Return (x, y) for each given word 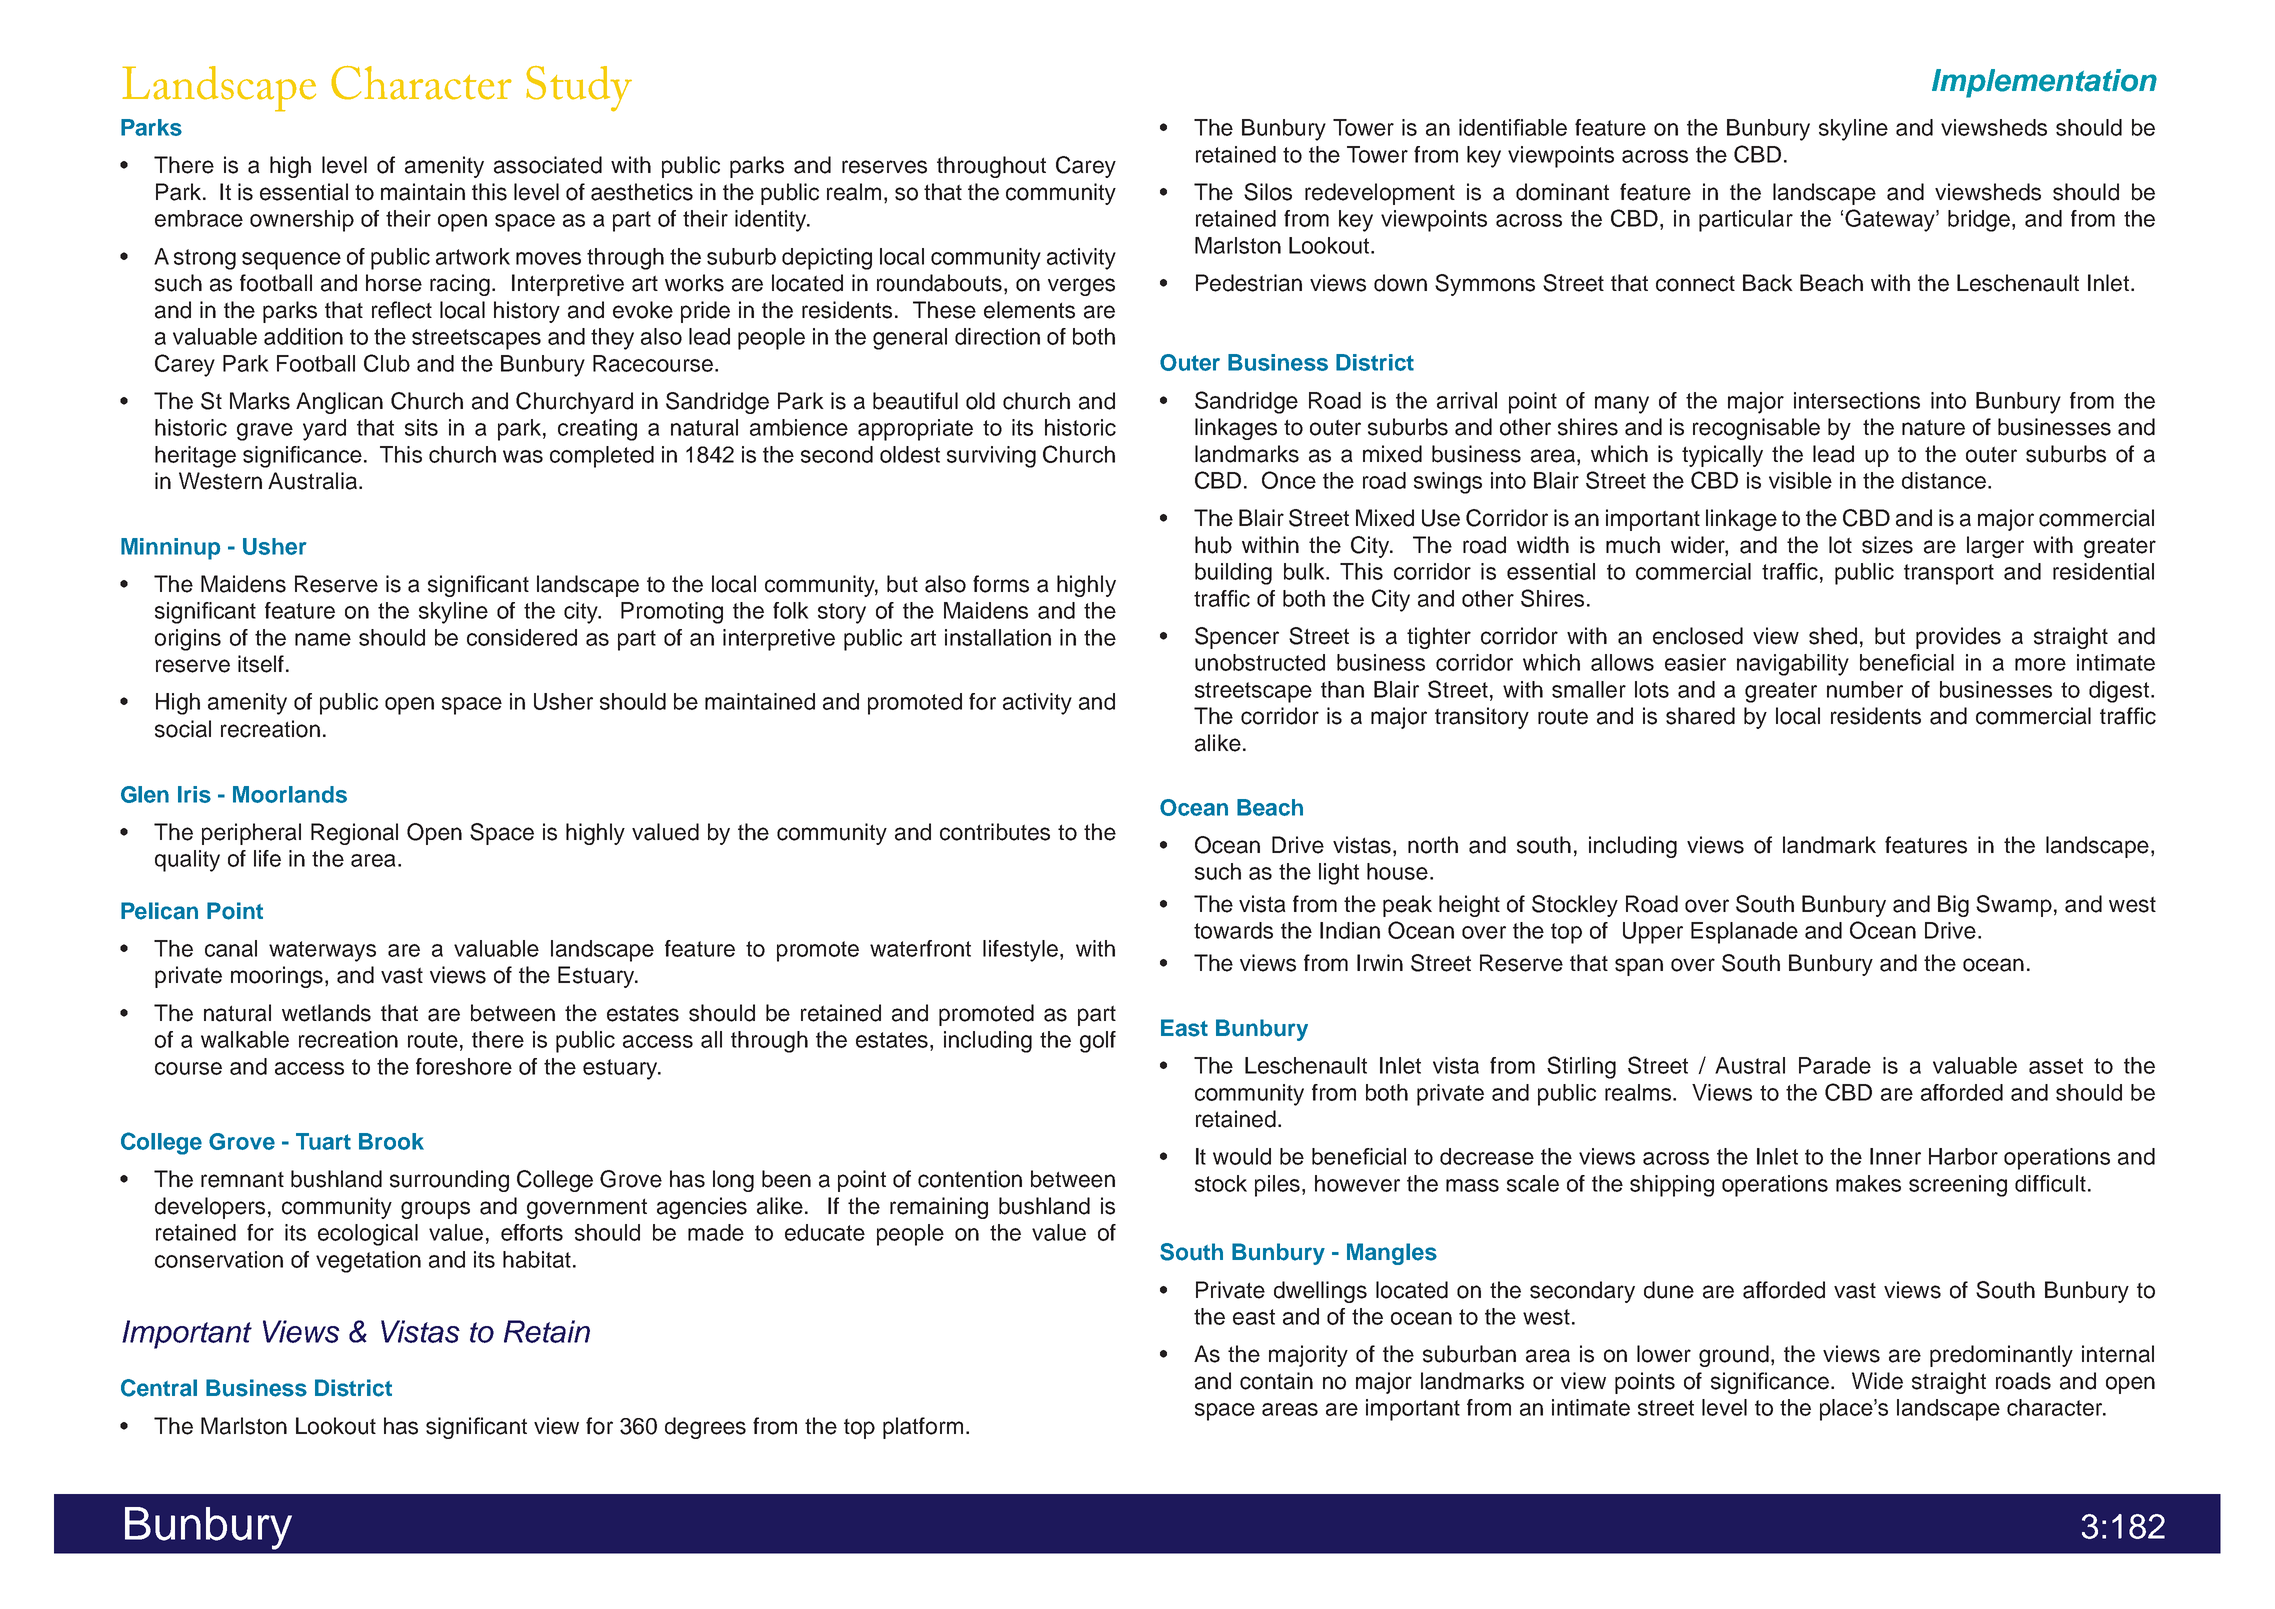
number (1865, 689)
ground (1734, 1356)
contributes (995, 832)
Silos (1268, 192)
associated (548, 165)
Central (159, 1388)
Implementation (2044, 83)
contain (1276, 1381)
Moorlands (290, 794)
